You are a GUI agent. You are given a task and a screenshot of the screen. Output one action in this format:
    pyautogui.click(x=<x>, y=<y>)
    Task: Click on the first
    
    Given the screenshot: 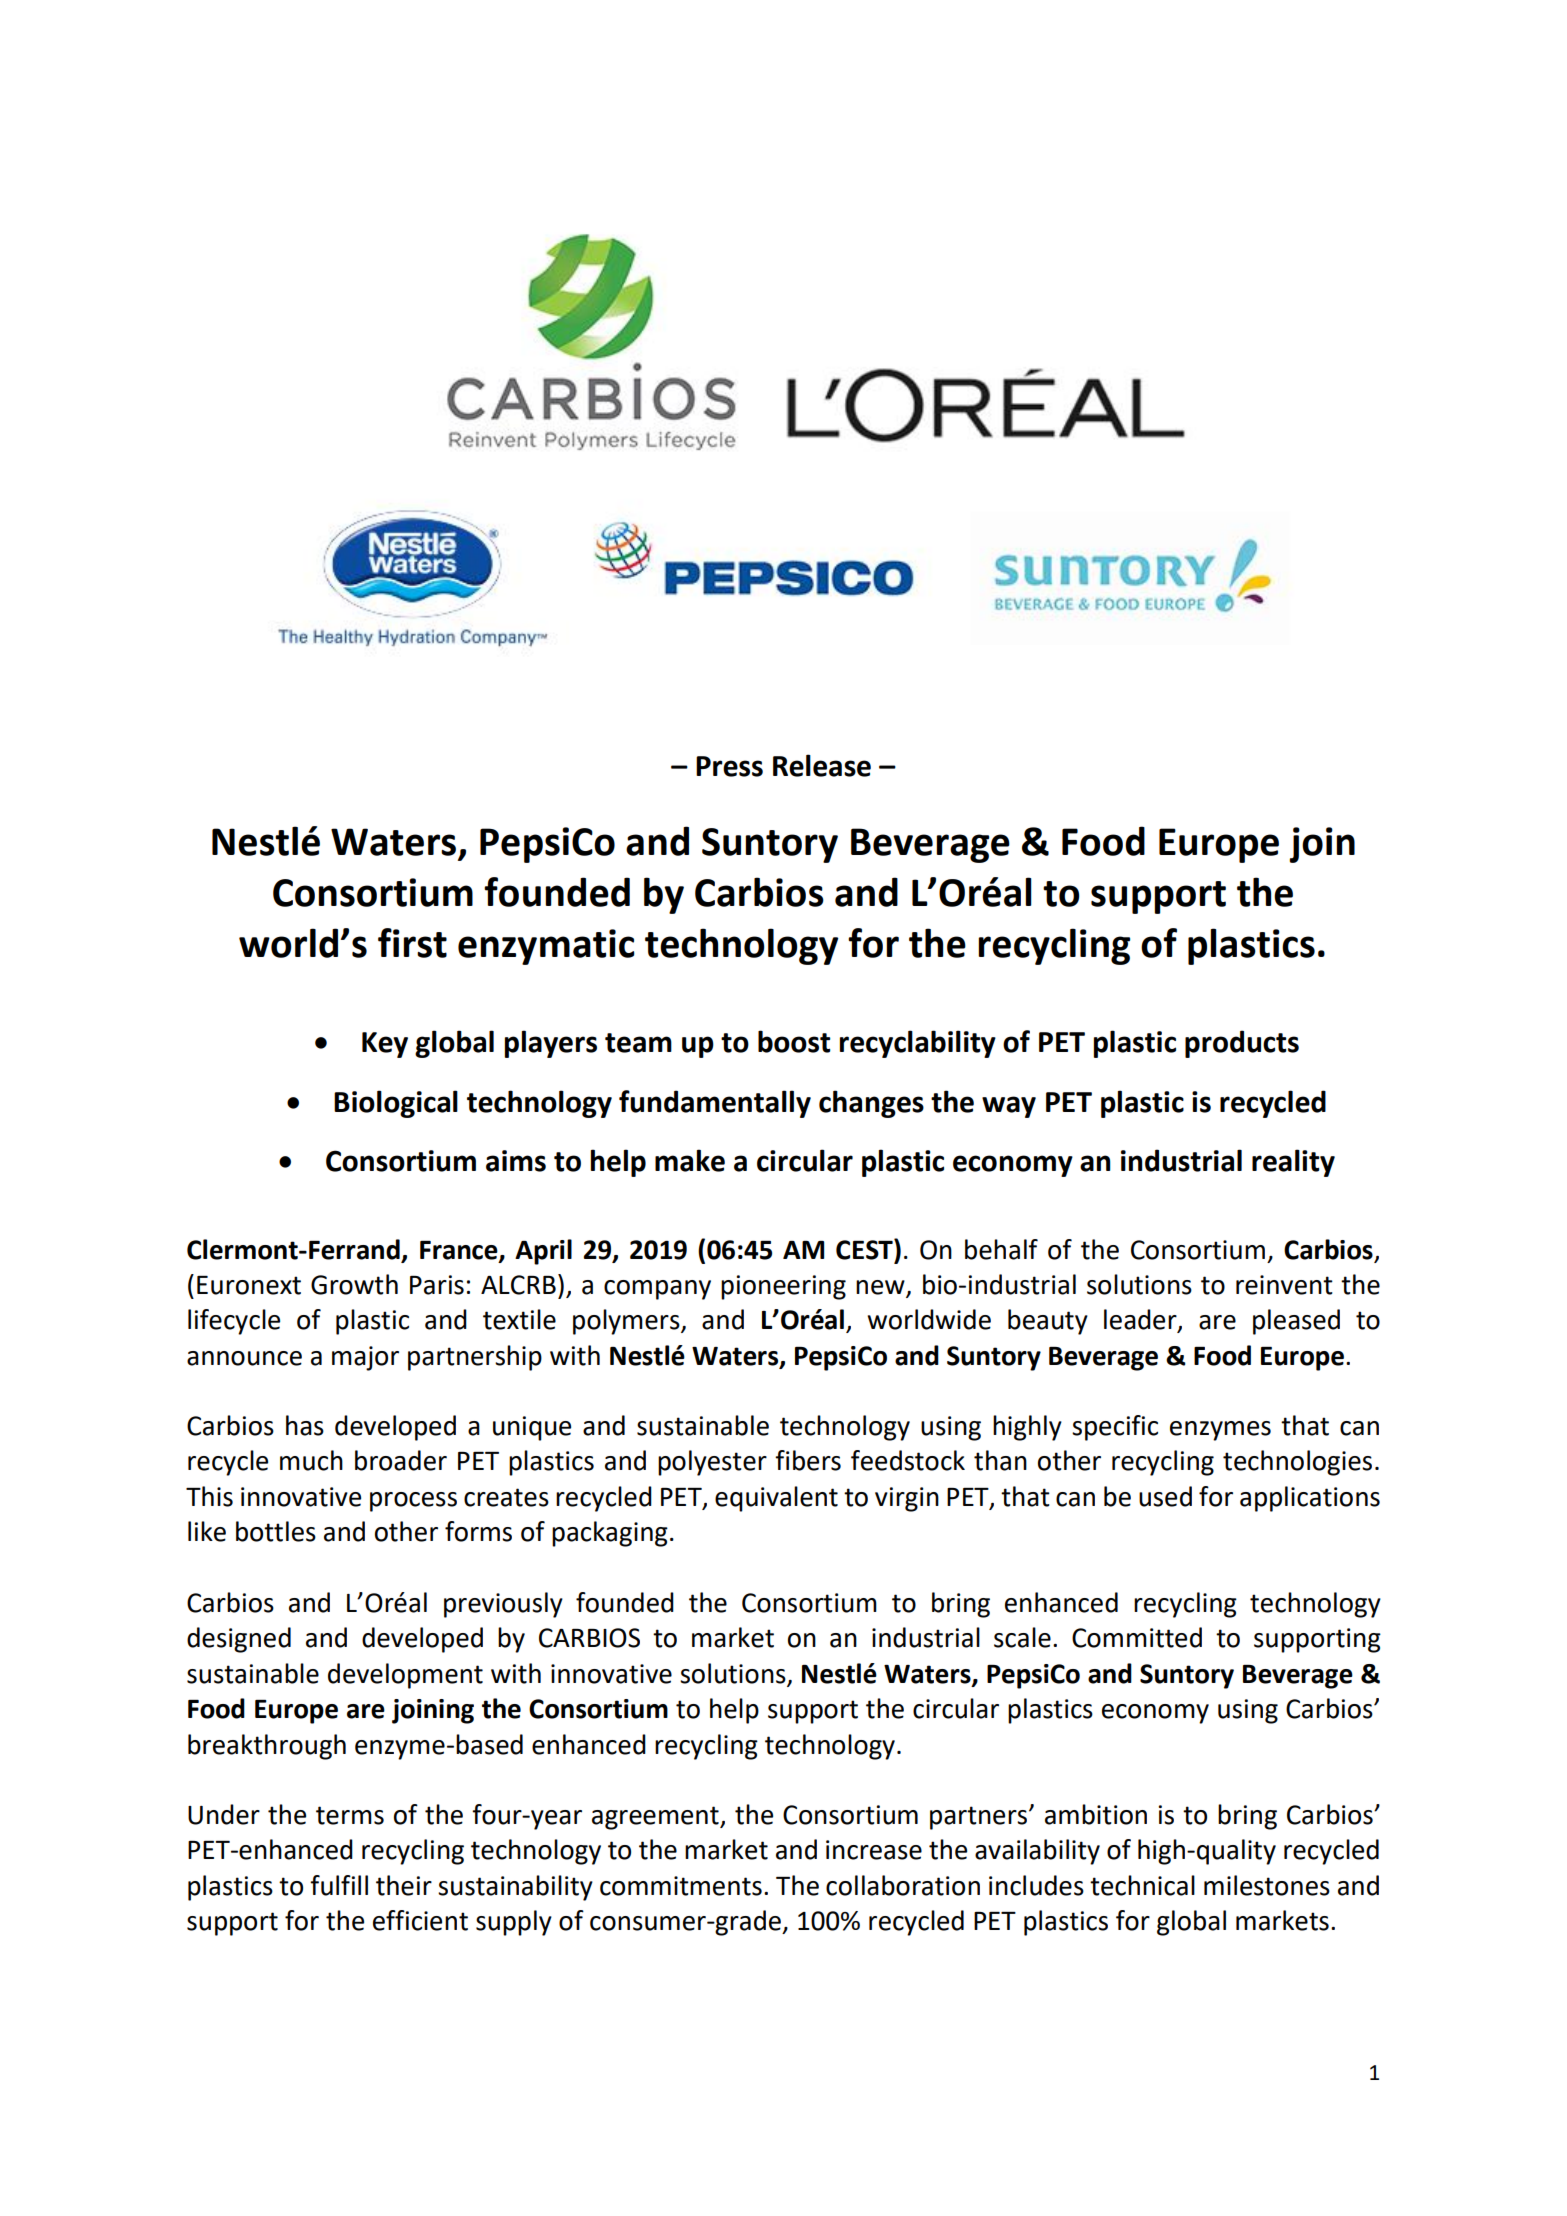 What is the action you would take?
    pyautogui.click(x=412, y=943)
